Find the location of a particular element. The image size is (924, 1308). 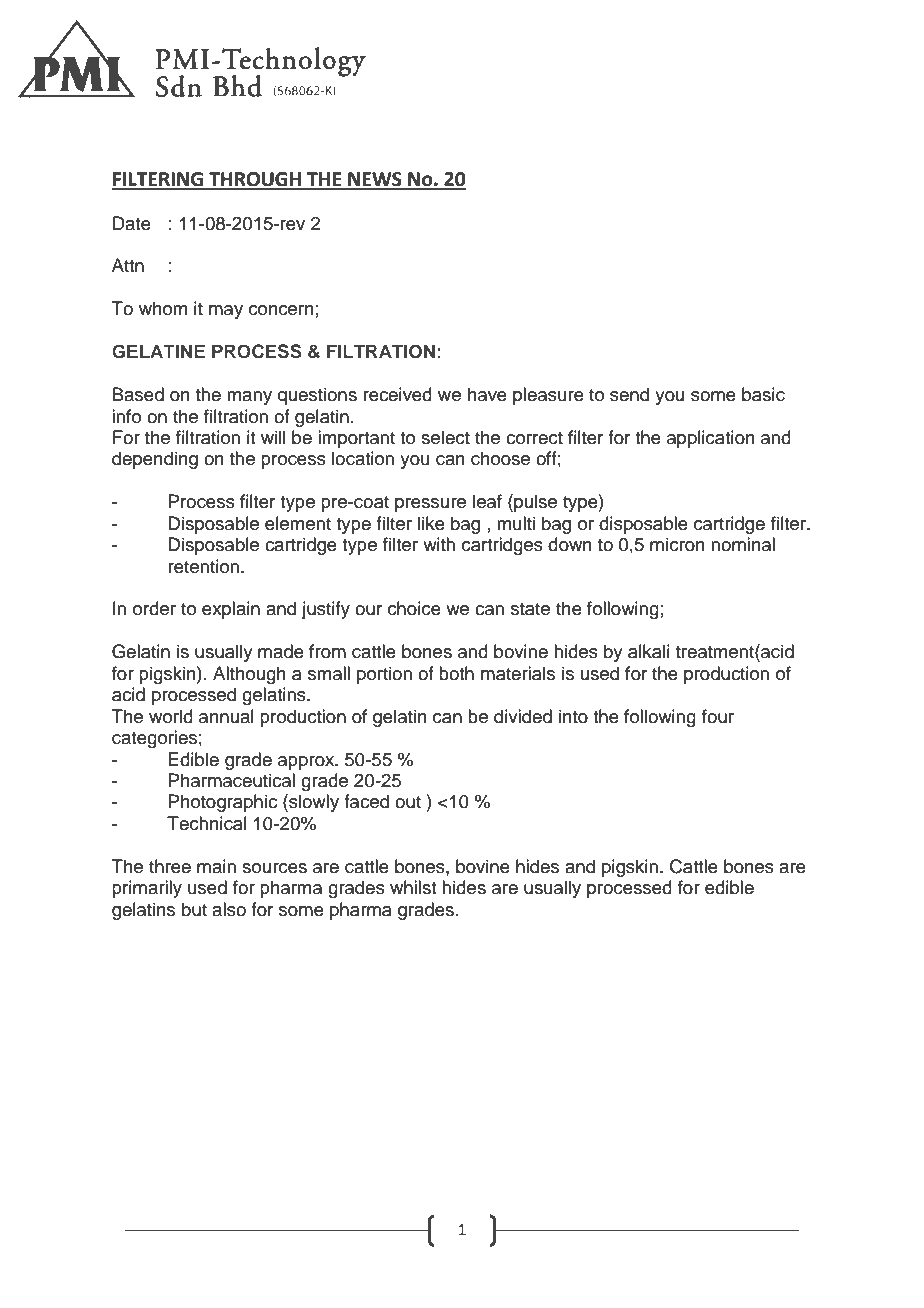

Although is located at coordinates (249, 675).
